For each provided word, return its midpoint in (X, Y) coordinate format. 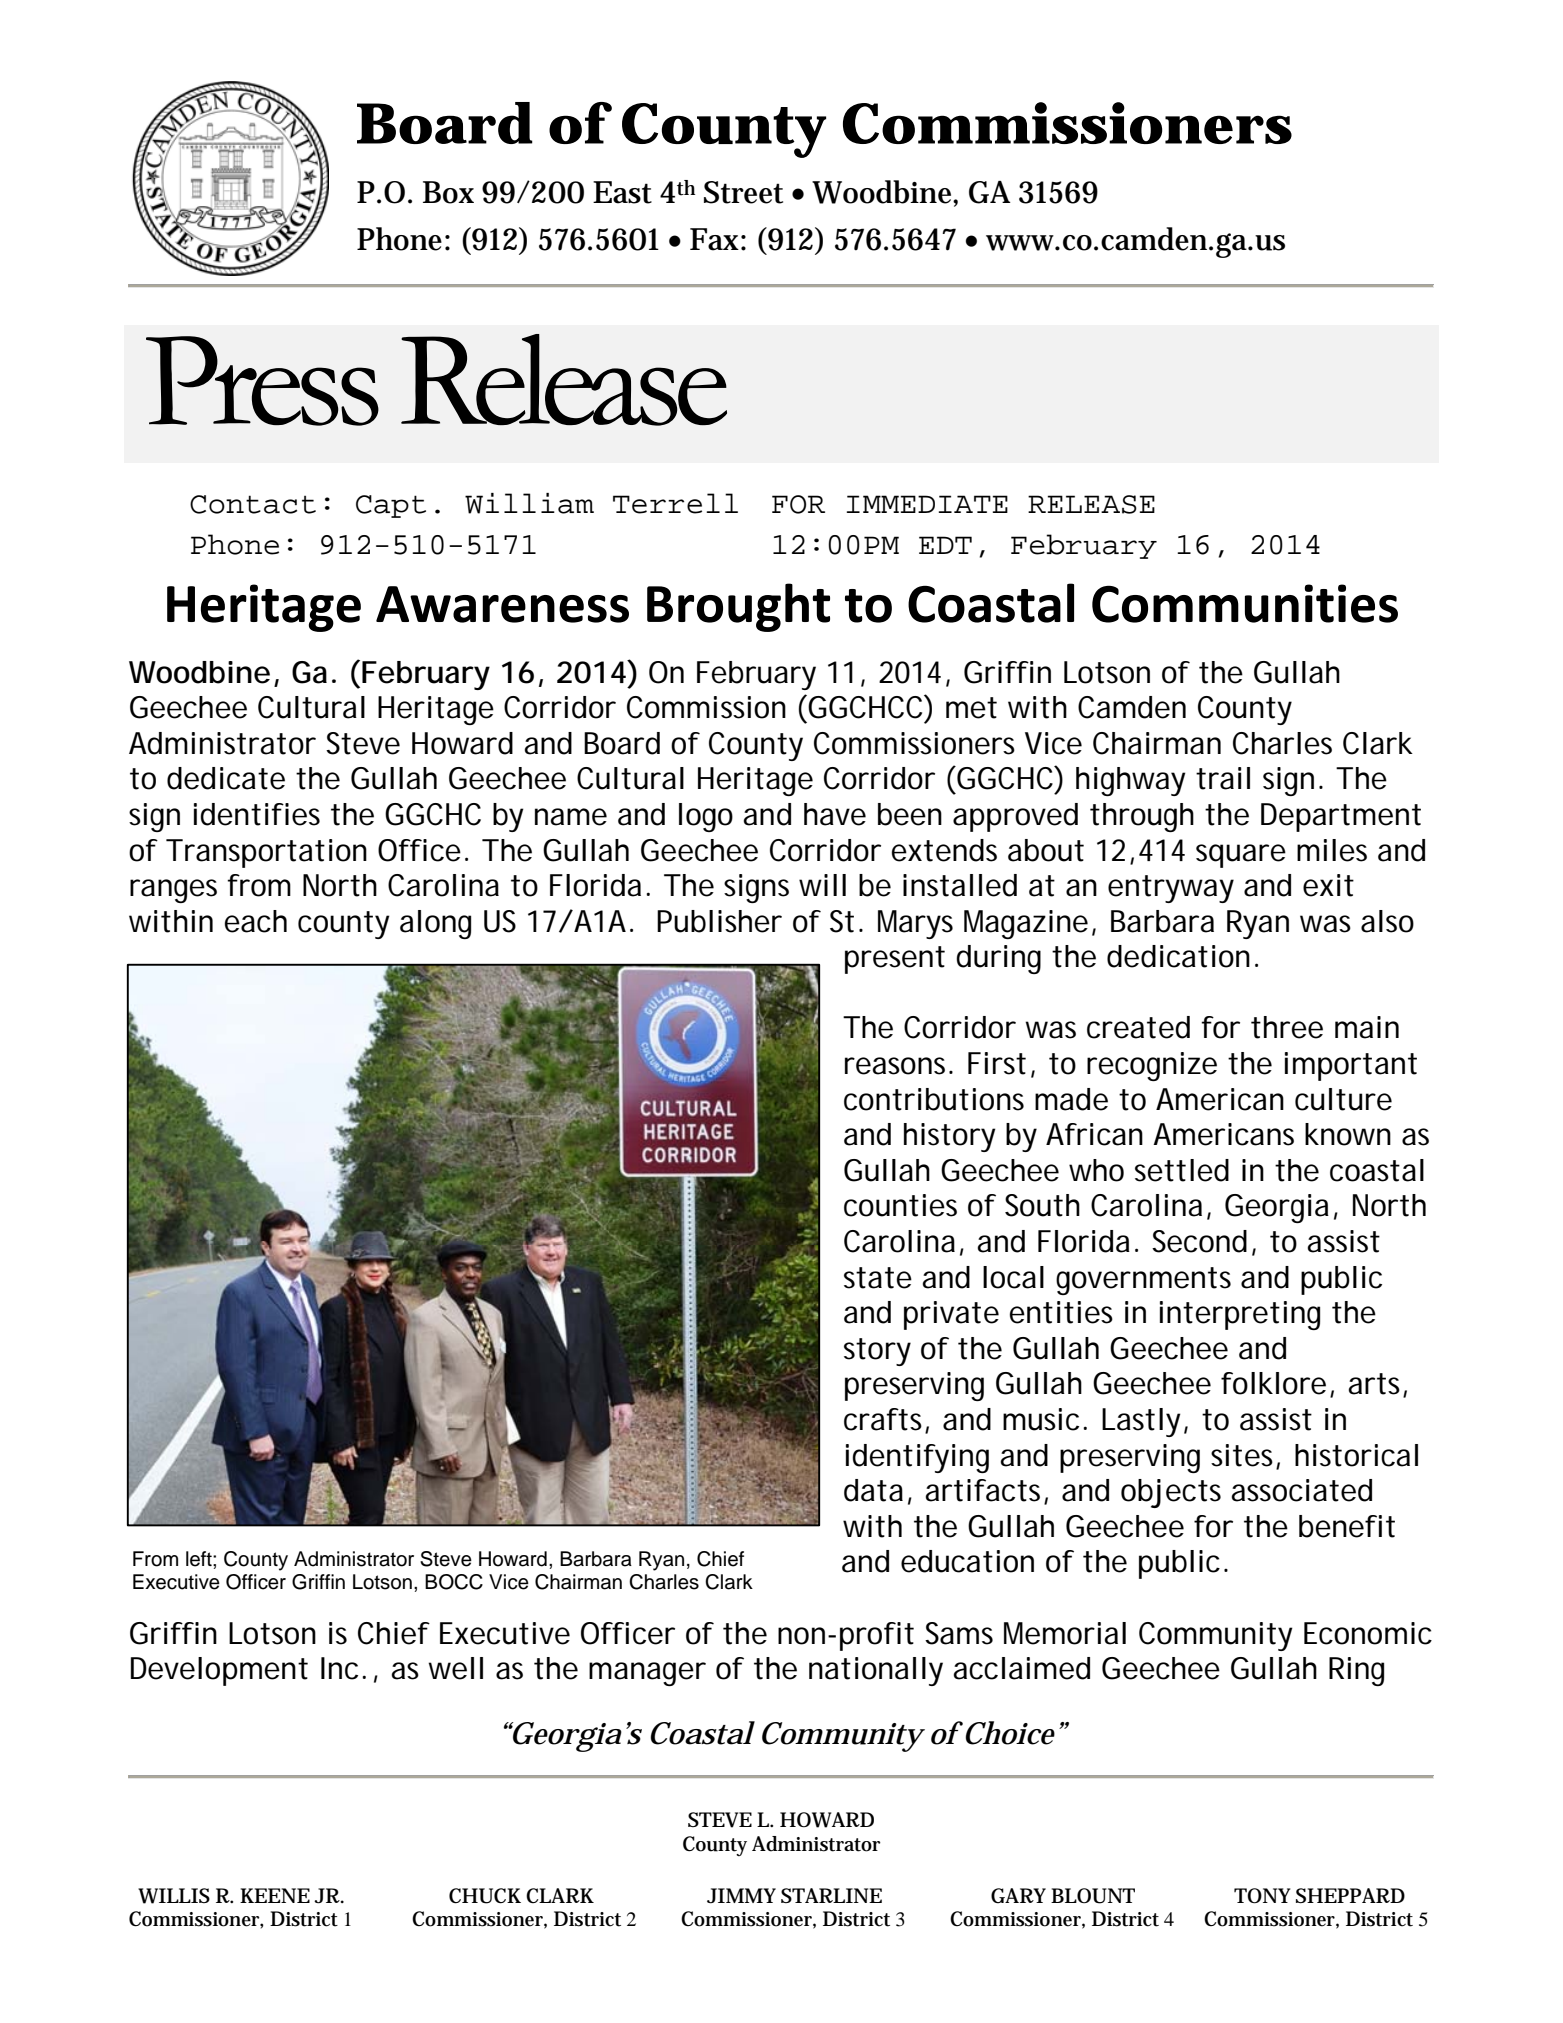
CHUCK (485, 1896)
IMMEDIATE (927, 504)
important (1351, 1066)
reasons (895, 1066)
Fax (714, 239)
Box (448, 192)
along (435, 924)
